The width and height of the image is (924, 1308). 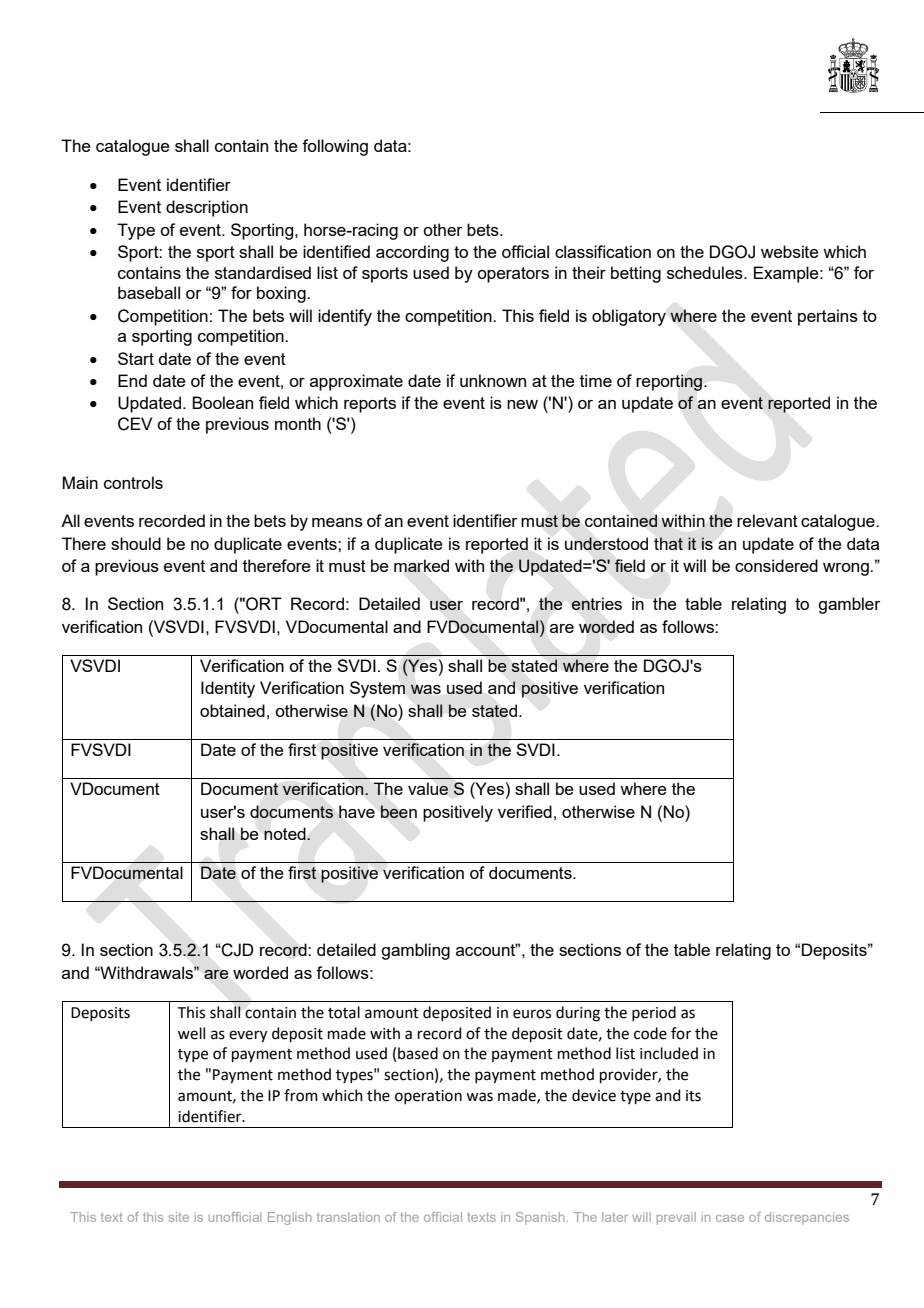 I want to click on Spanish, so click(x=540, y=1218).
